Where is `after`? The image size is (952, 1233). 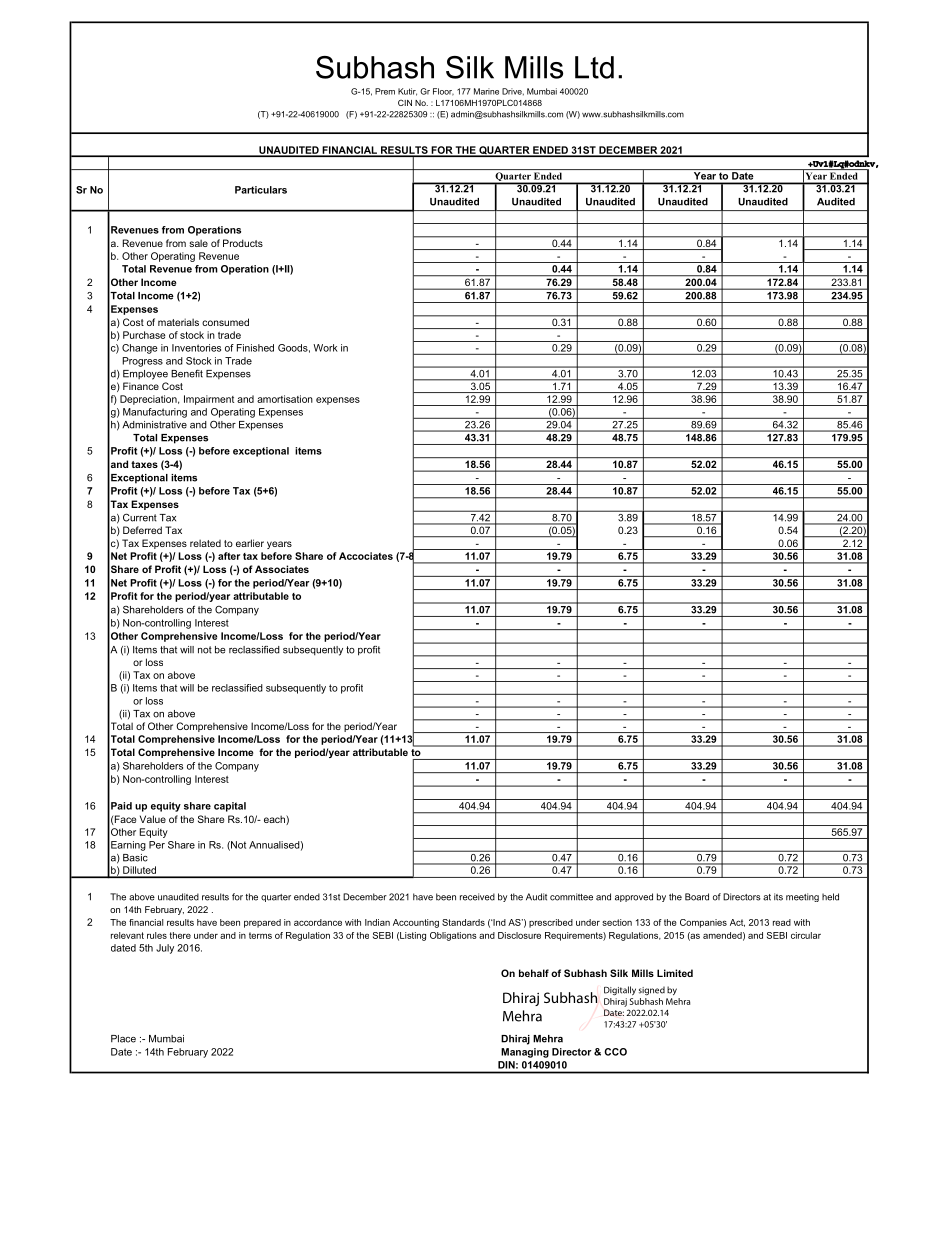 after is located at coordinates (229, 556).
